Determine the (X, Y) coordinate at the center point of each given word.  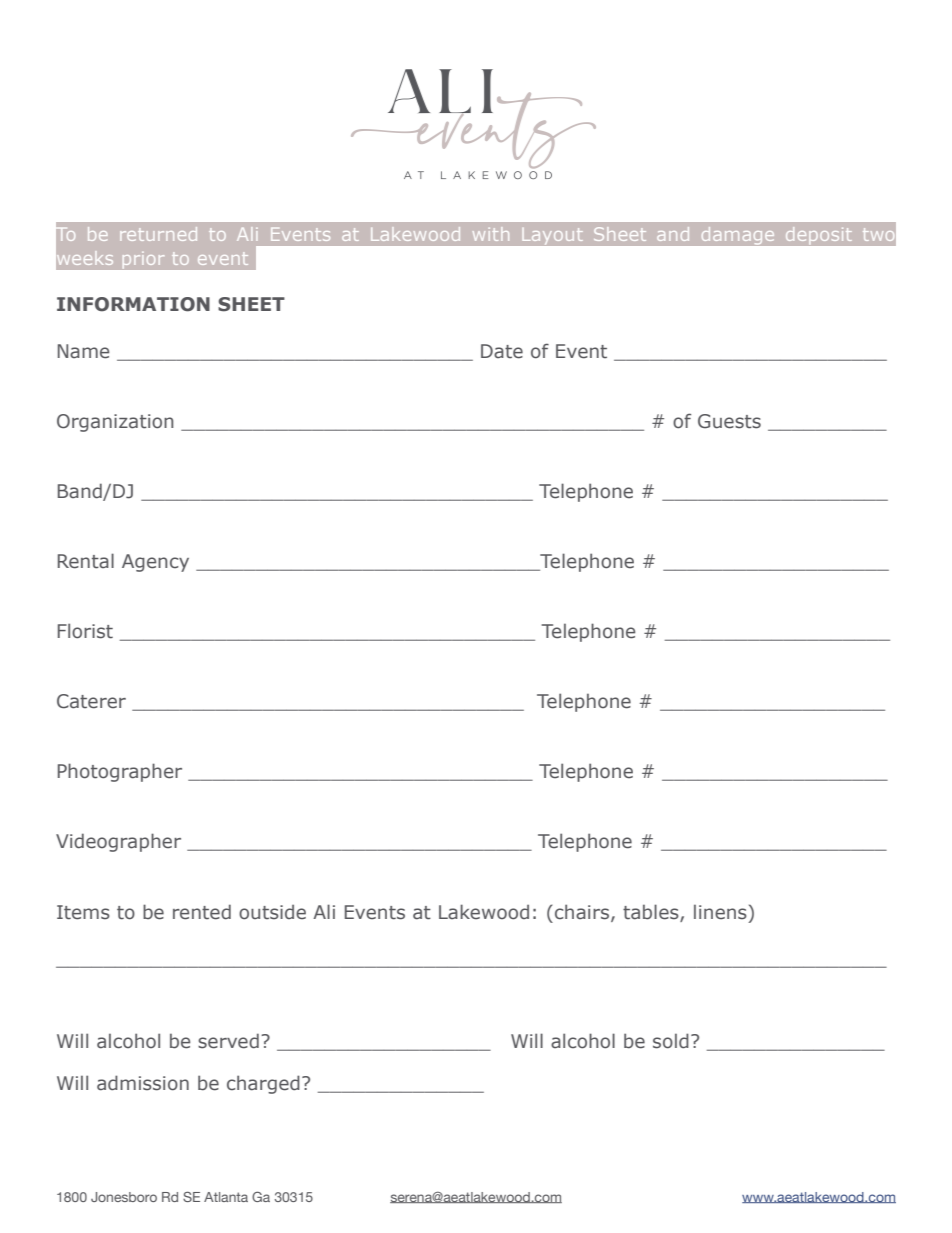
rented (202, 912)
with (491, 234)
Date (502, 351)
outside (272, 912)
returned (158, 234)
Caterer (91, 701)
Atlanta (226, 1197)
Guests (729, 421)
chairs (582, 912)
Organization (115, 423)
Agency (155, 563)
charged (263, 1084)
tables (652, 912)
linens (720, 912)
